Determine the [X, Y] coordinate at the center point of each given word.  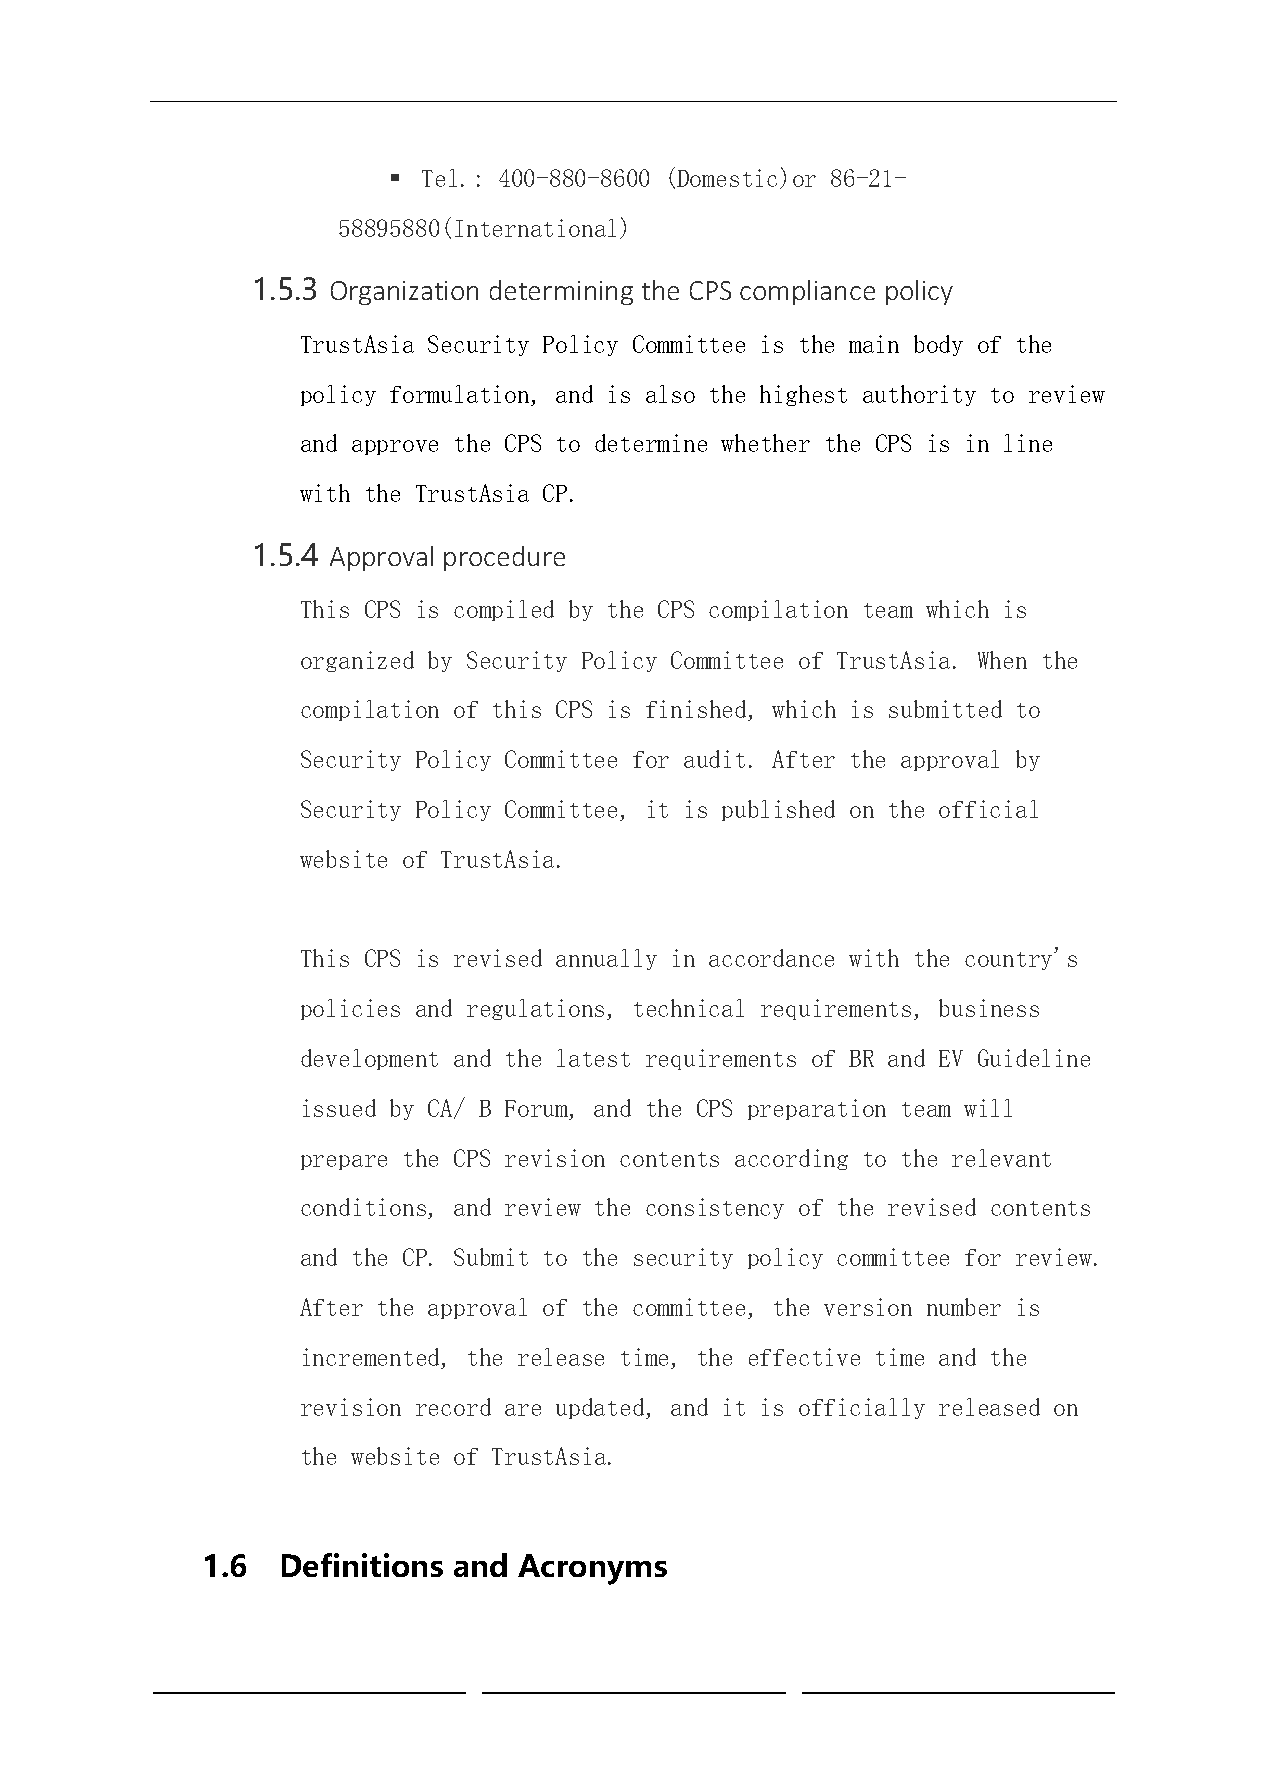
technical [689, 1008]
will [988, 1108]
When [1002, 660]
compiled [504, 610]
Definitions [362, 1565]
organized [357, 661]
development [369, 1059]
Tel [439, 178]
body [938, 345]
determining [561, 292]
